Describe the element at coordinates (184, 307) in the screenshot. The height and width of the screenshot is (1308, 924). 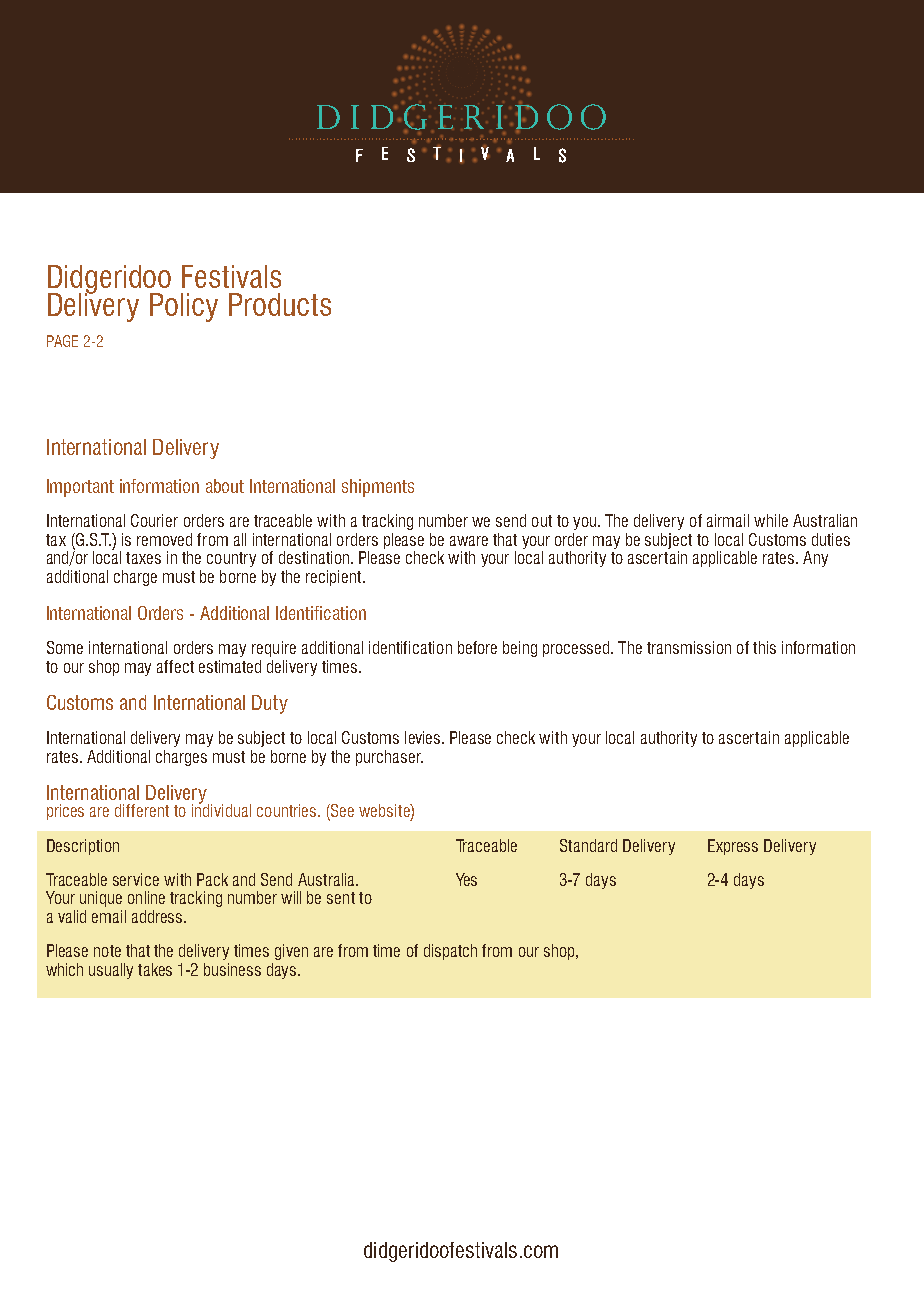
I see `Policy` at that location.
